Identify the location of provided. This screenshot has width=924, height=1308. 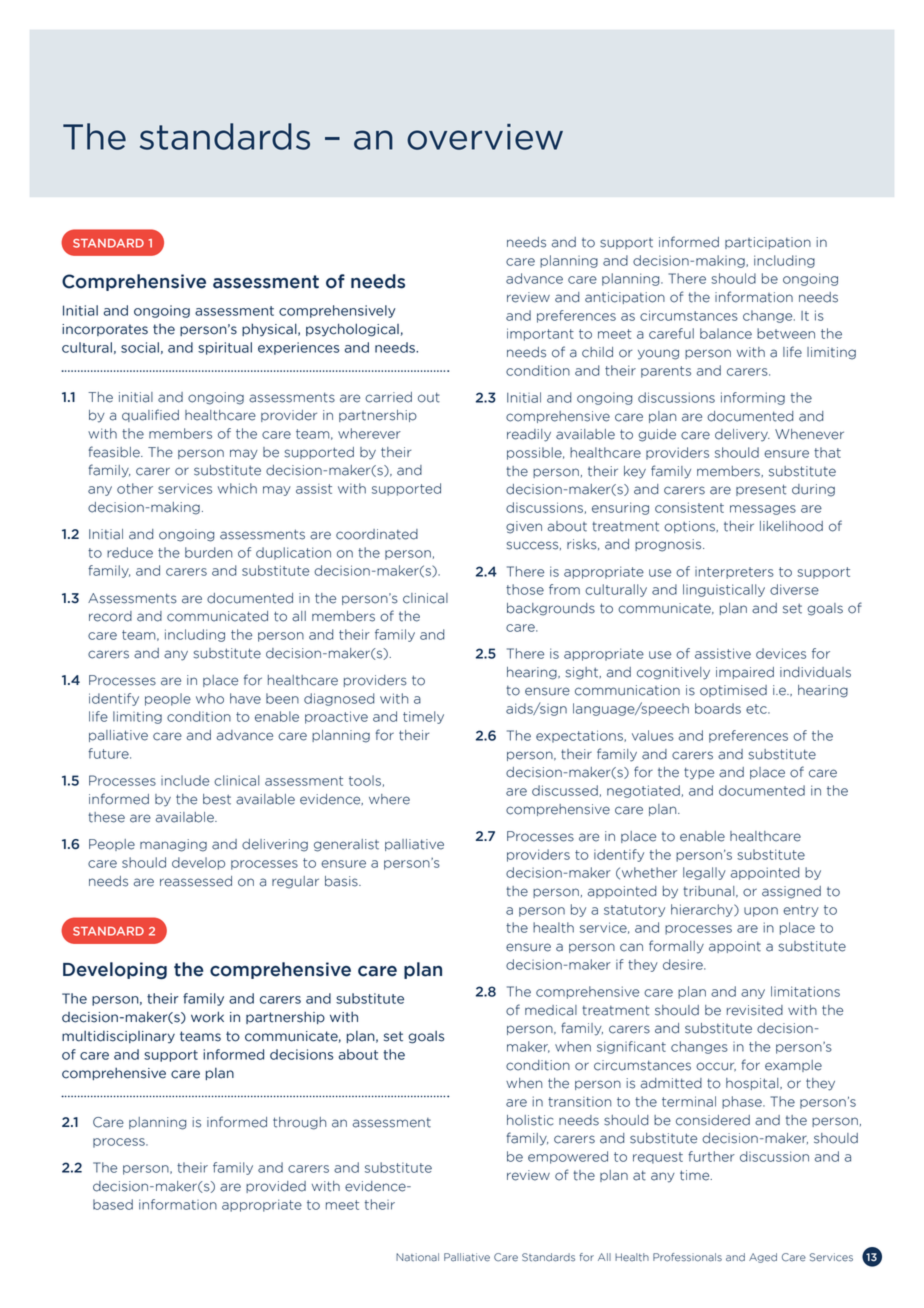
(276, 1187).
